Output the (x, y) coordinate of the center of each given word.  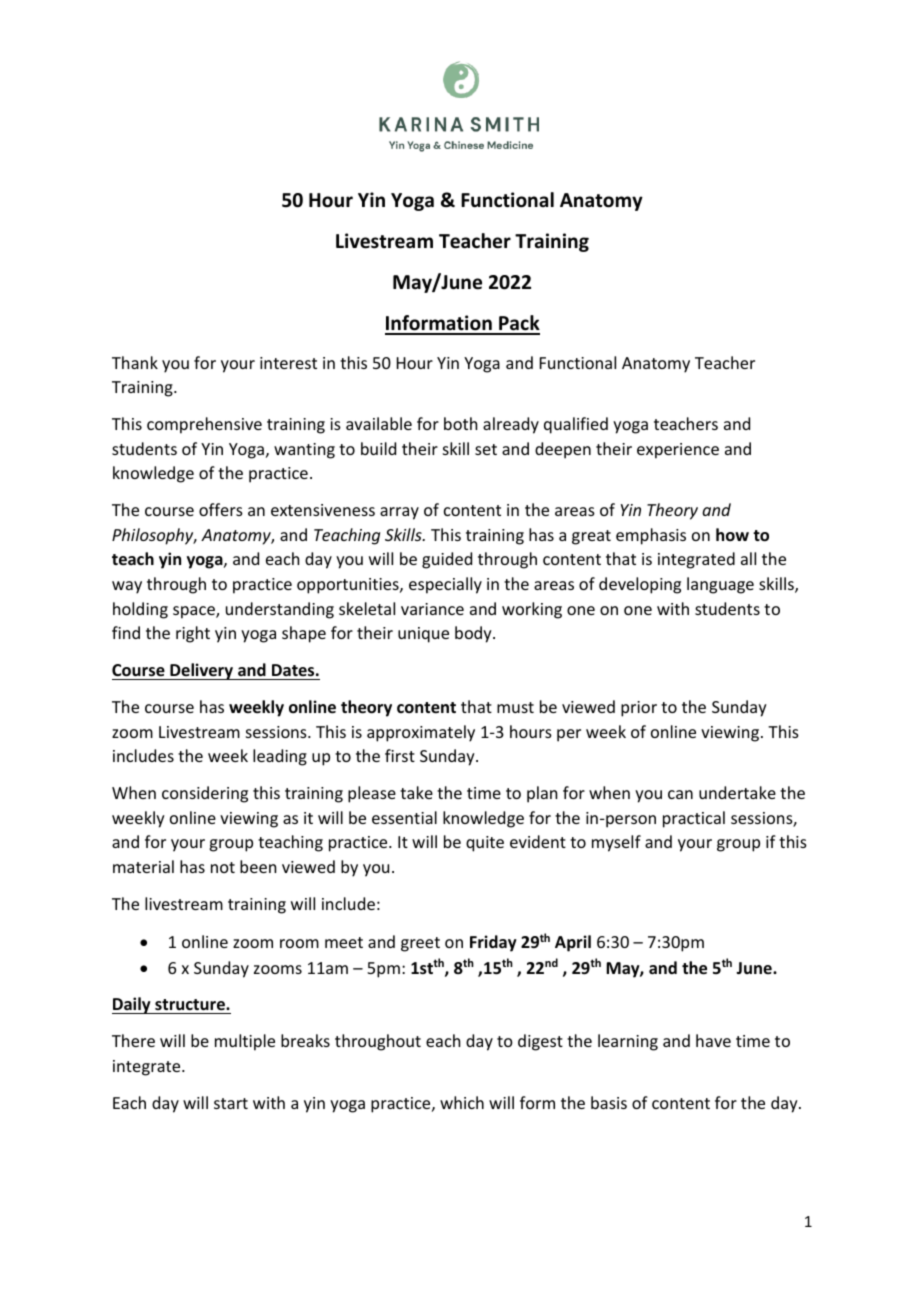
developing (640, 585)
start (231, 1103)
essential (404, 817)
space (195, 612)
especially (445, 585)
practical (694, 819)
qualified (576, 425)
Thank (135, 362)
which (462, 1102)
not (223, 867)
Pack (518, 324)
